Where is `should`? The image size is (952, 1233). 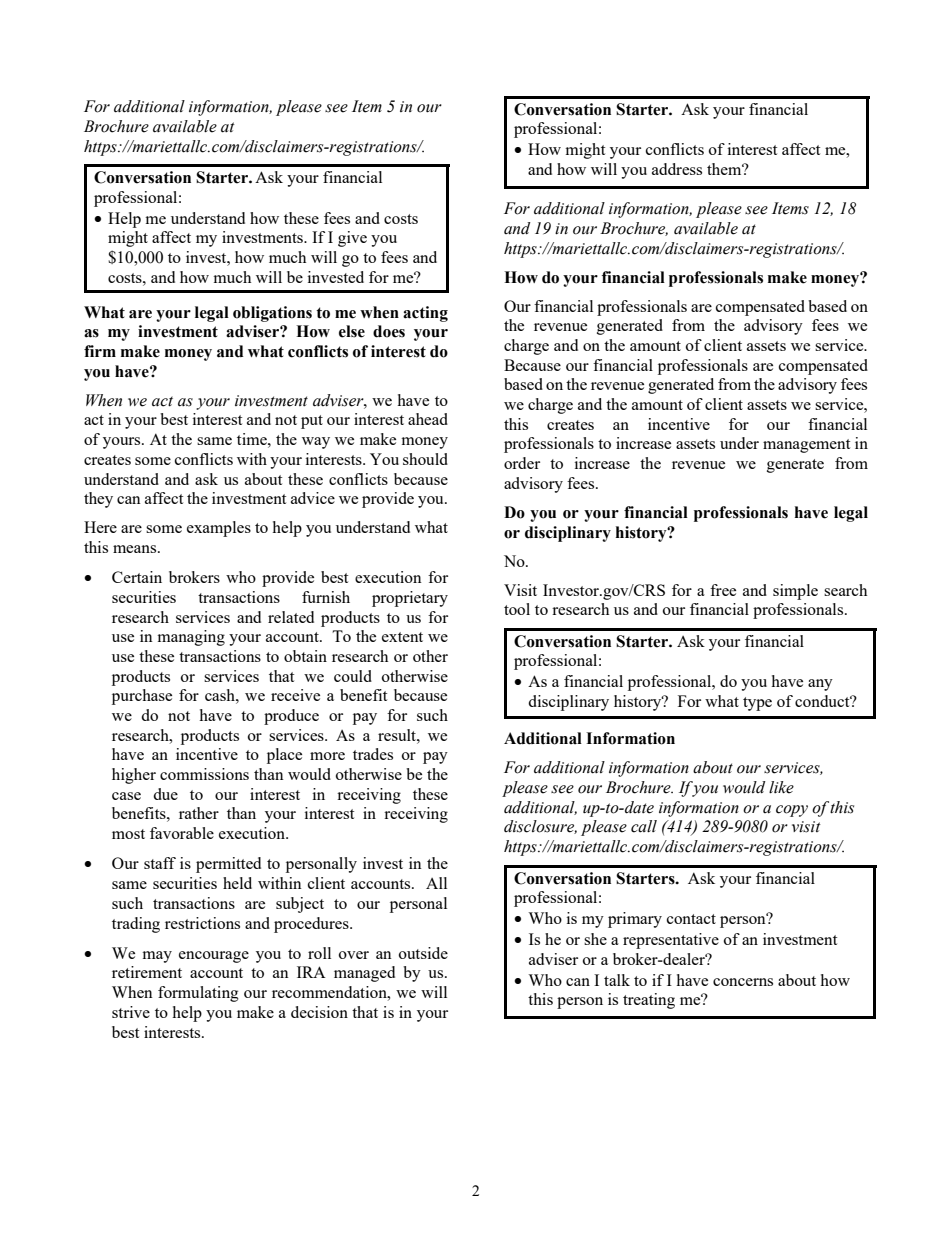 should is located at coordinates (425, 459).
